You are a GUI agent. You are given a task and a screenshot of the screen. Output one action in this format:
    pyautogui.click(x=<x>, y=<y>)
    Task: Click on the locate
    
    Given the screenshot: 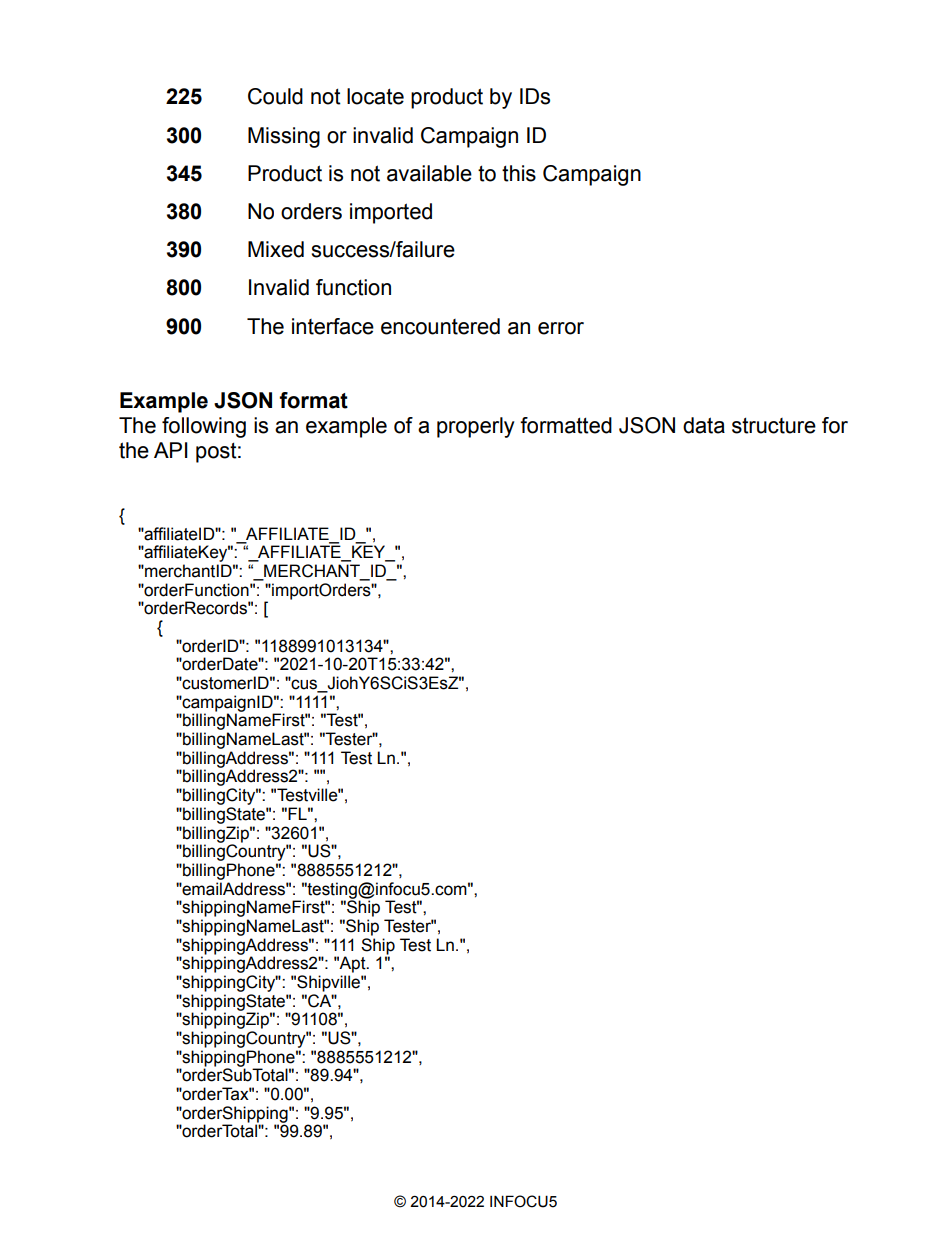 What is the action you would take?
    pyautogui.click(x=375, y=96)
